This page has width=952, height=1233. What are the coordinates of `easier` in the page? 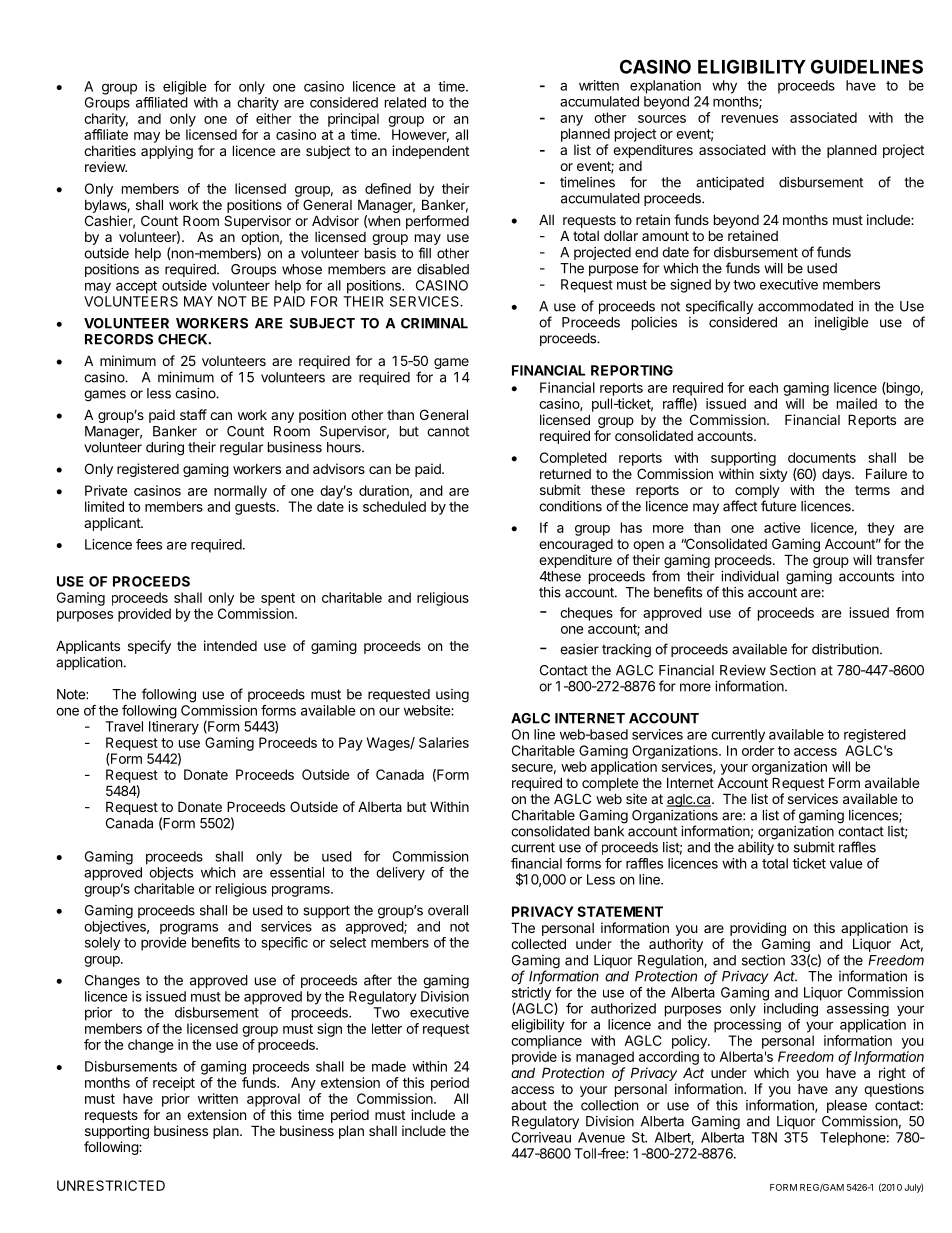 It's located at (579, 649).
